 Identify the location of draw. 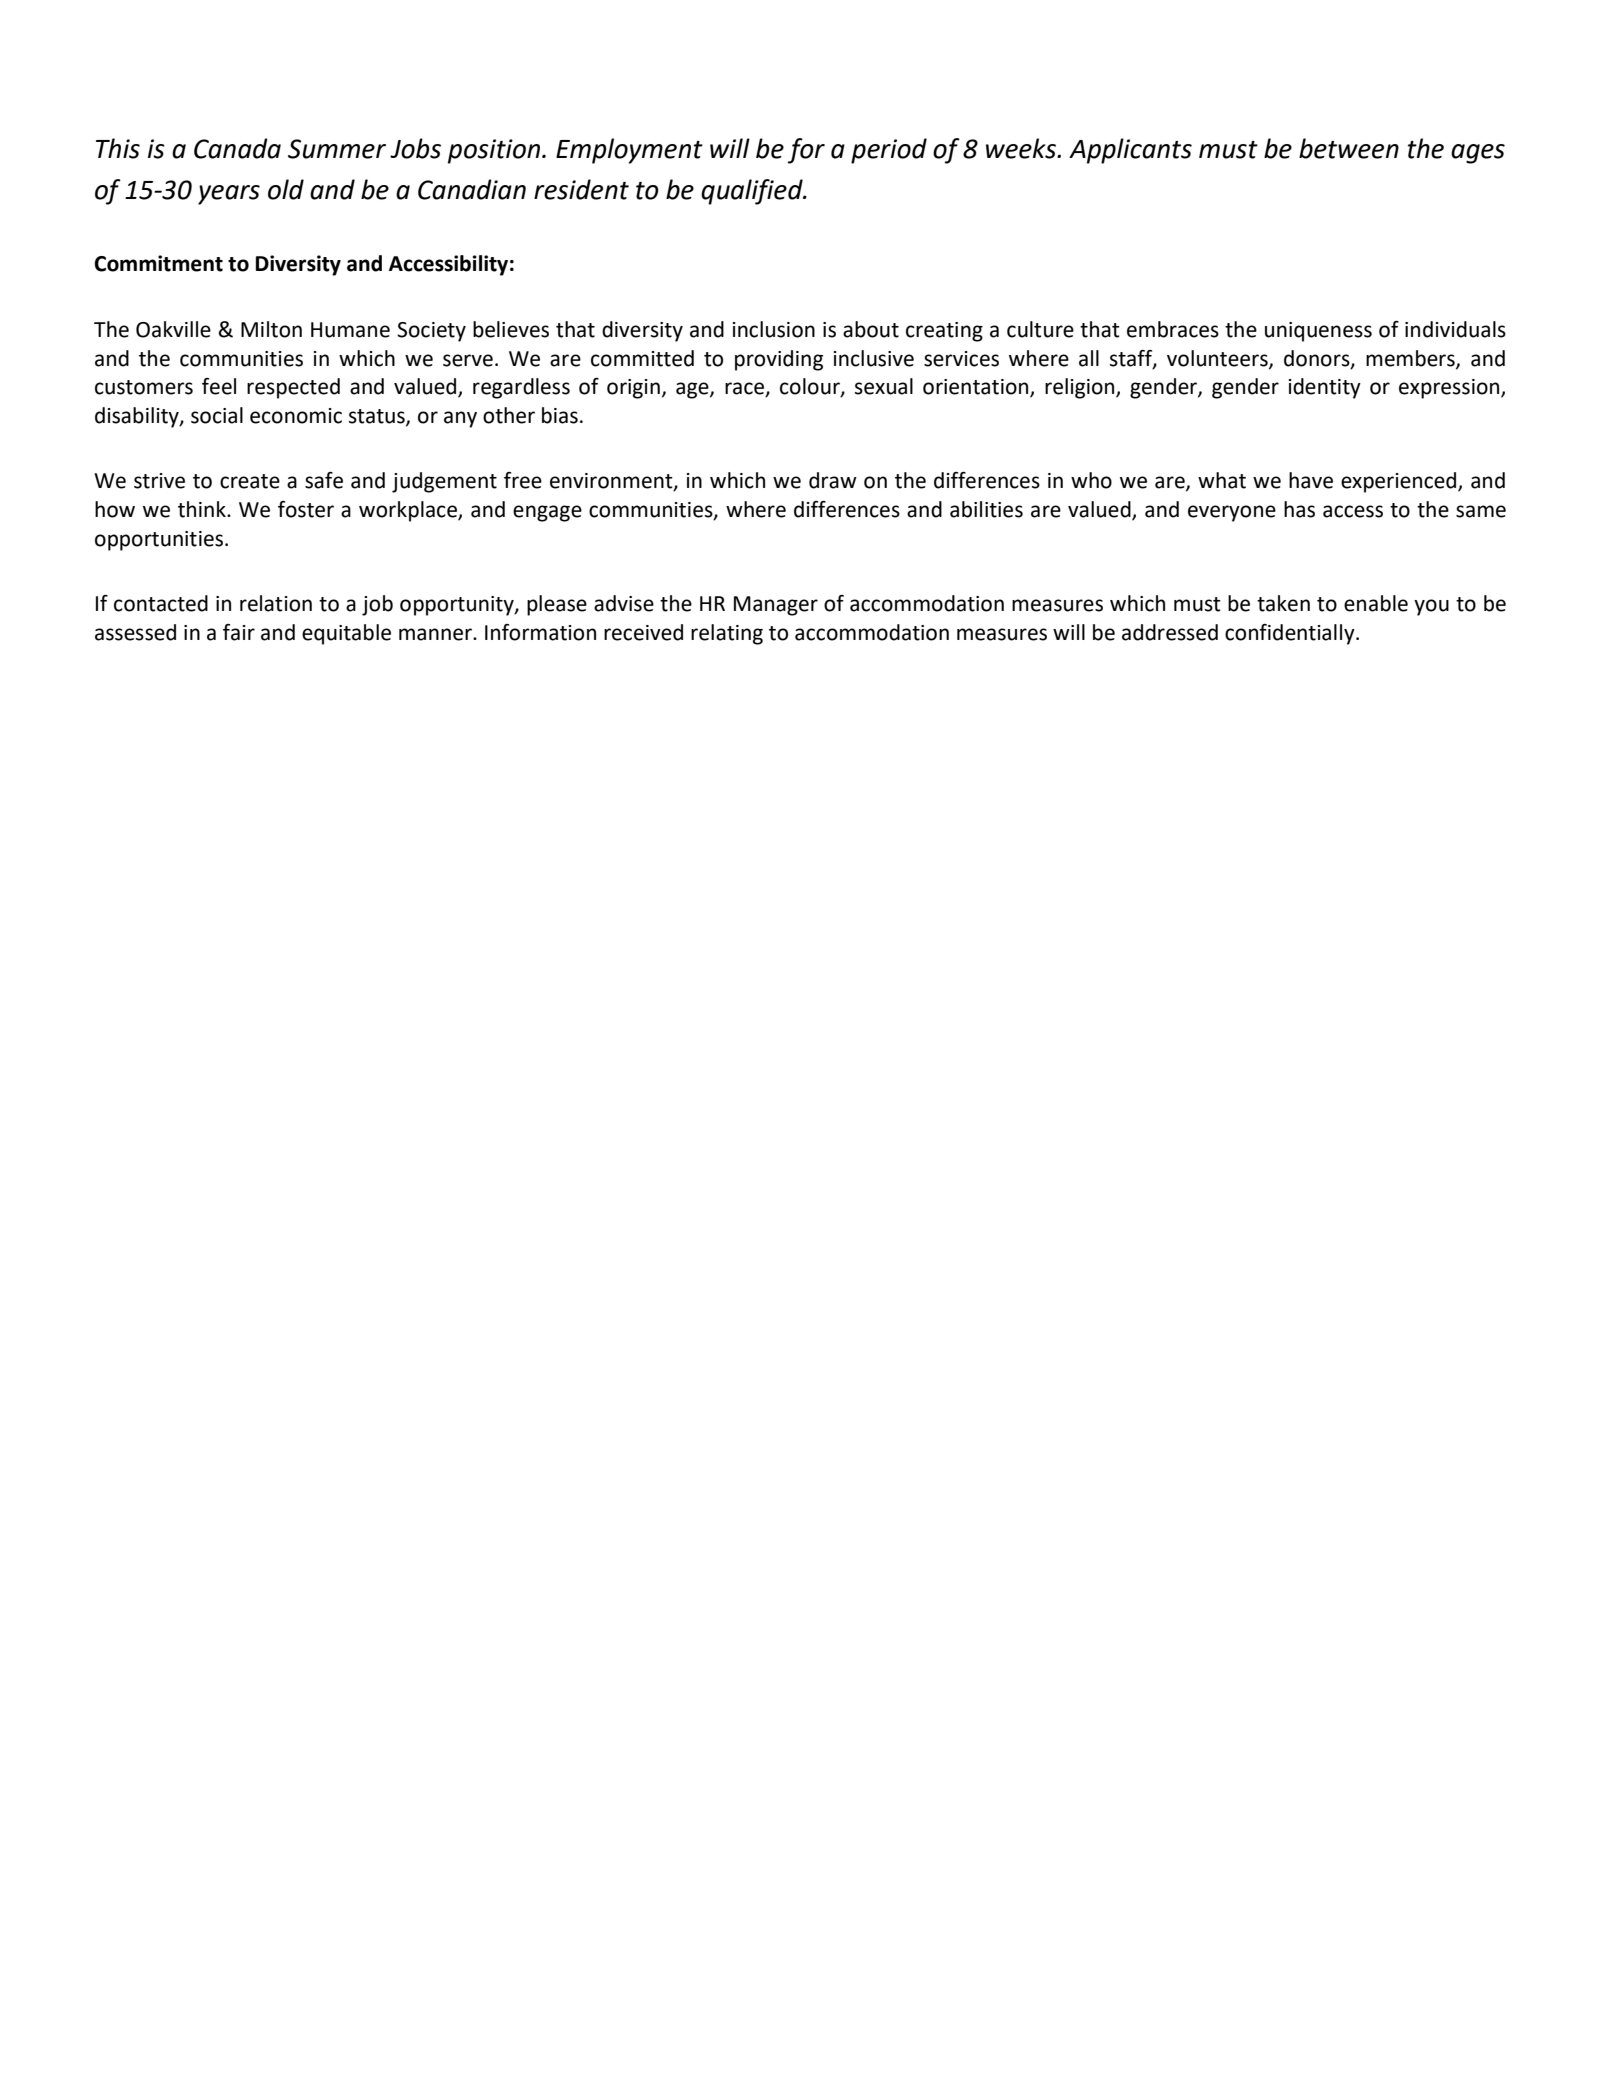
(833, 480).
